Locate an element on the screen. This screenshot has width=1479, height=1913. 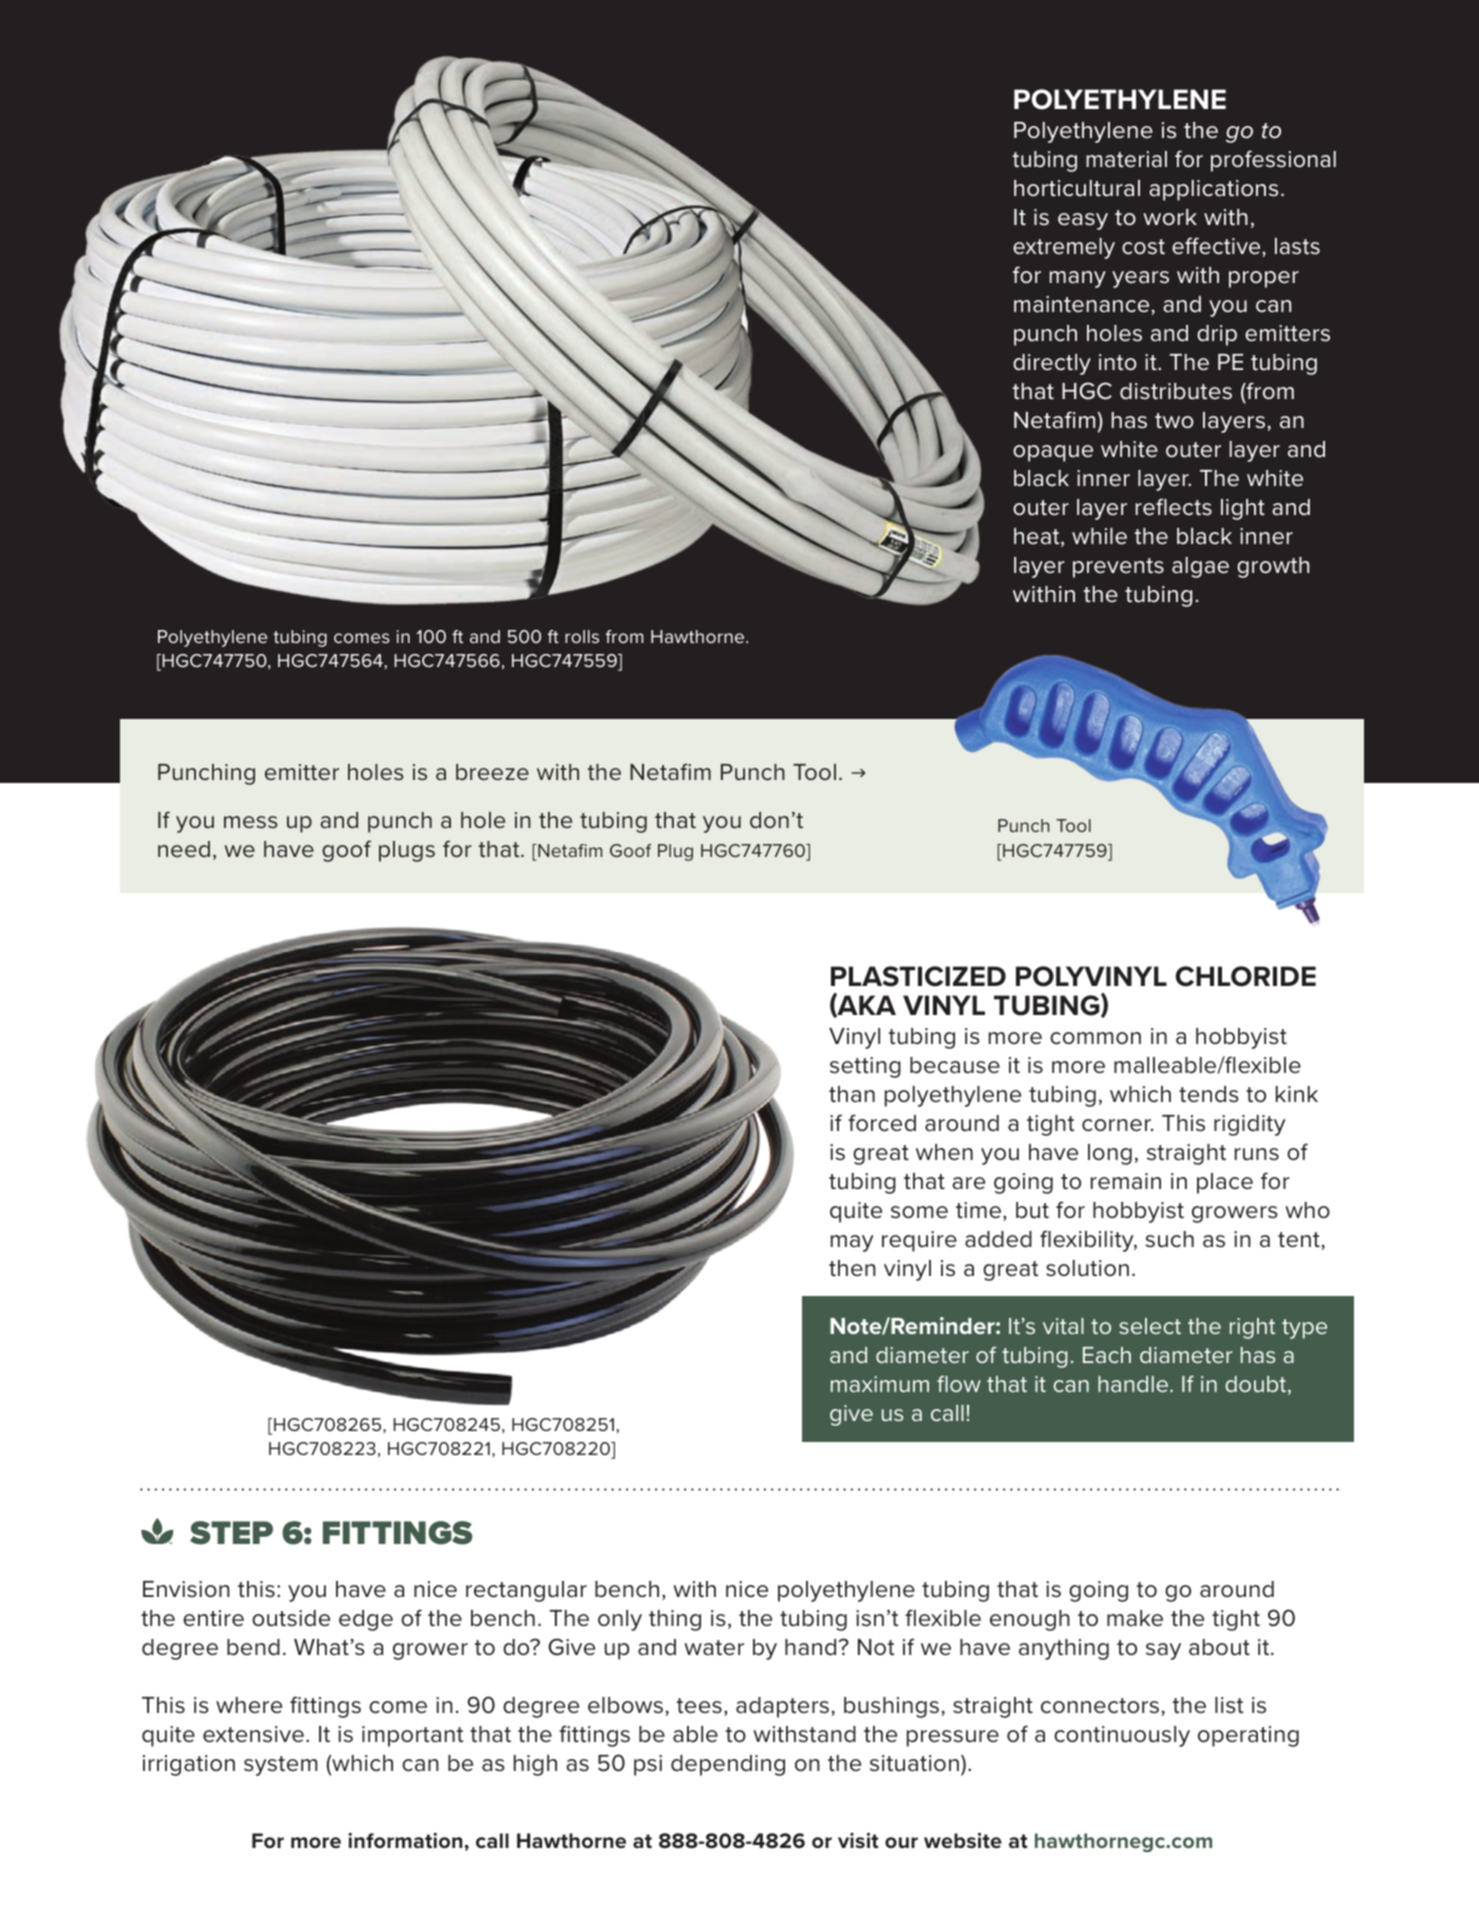
setting is located at coordinates (865, 1067).
